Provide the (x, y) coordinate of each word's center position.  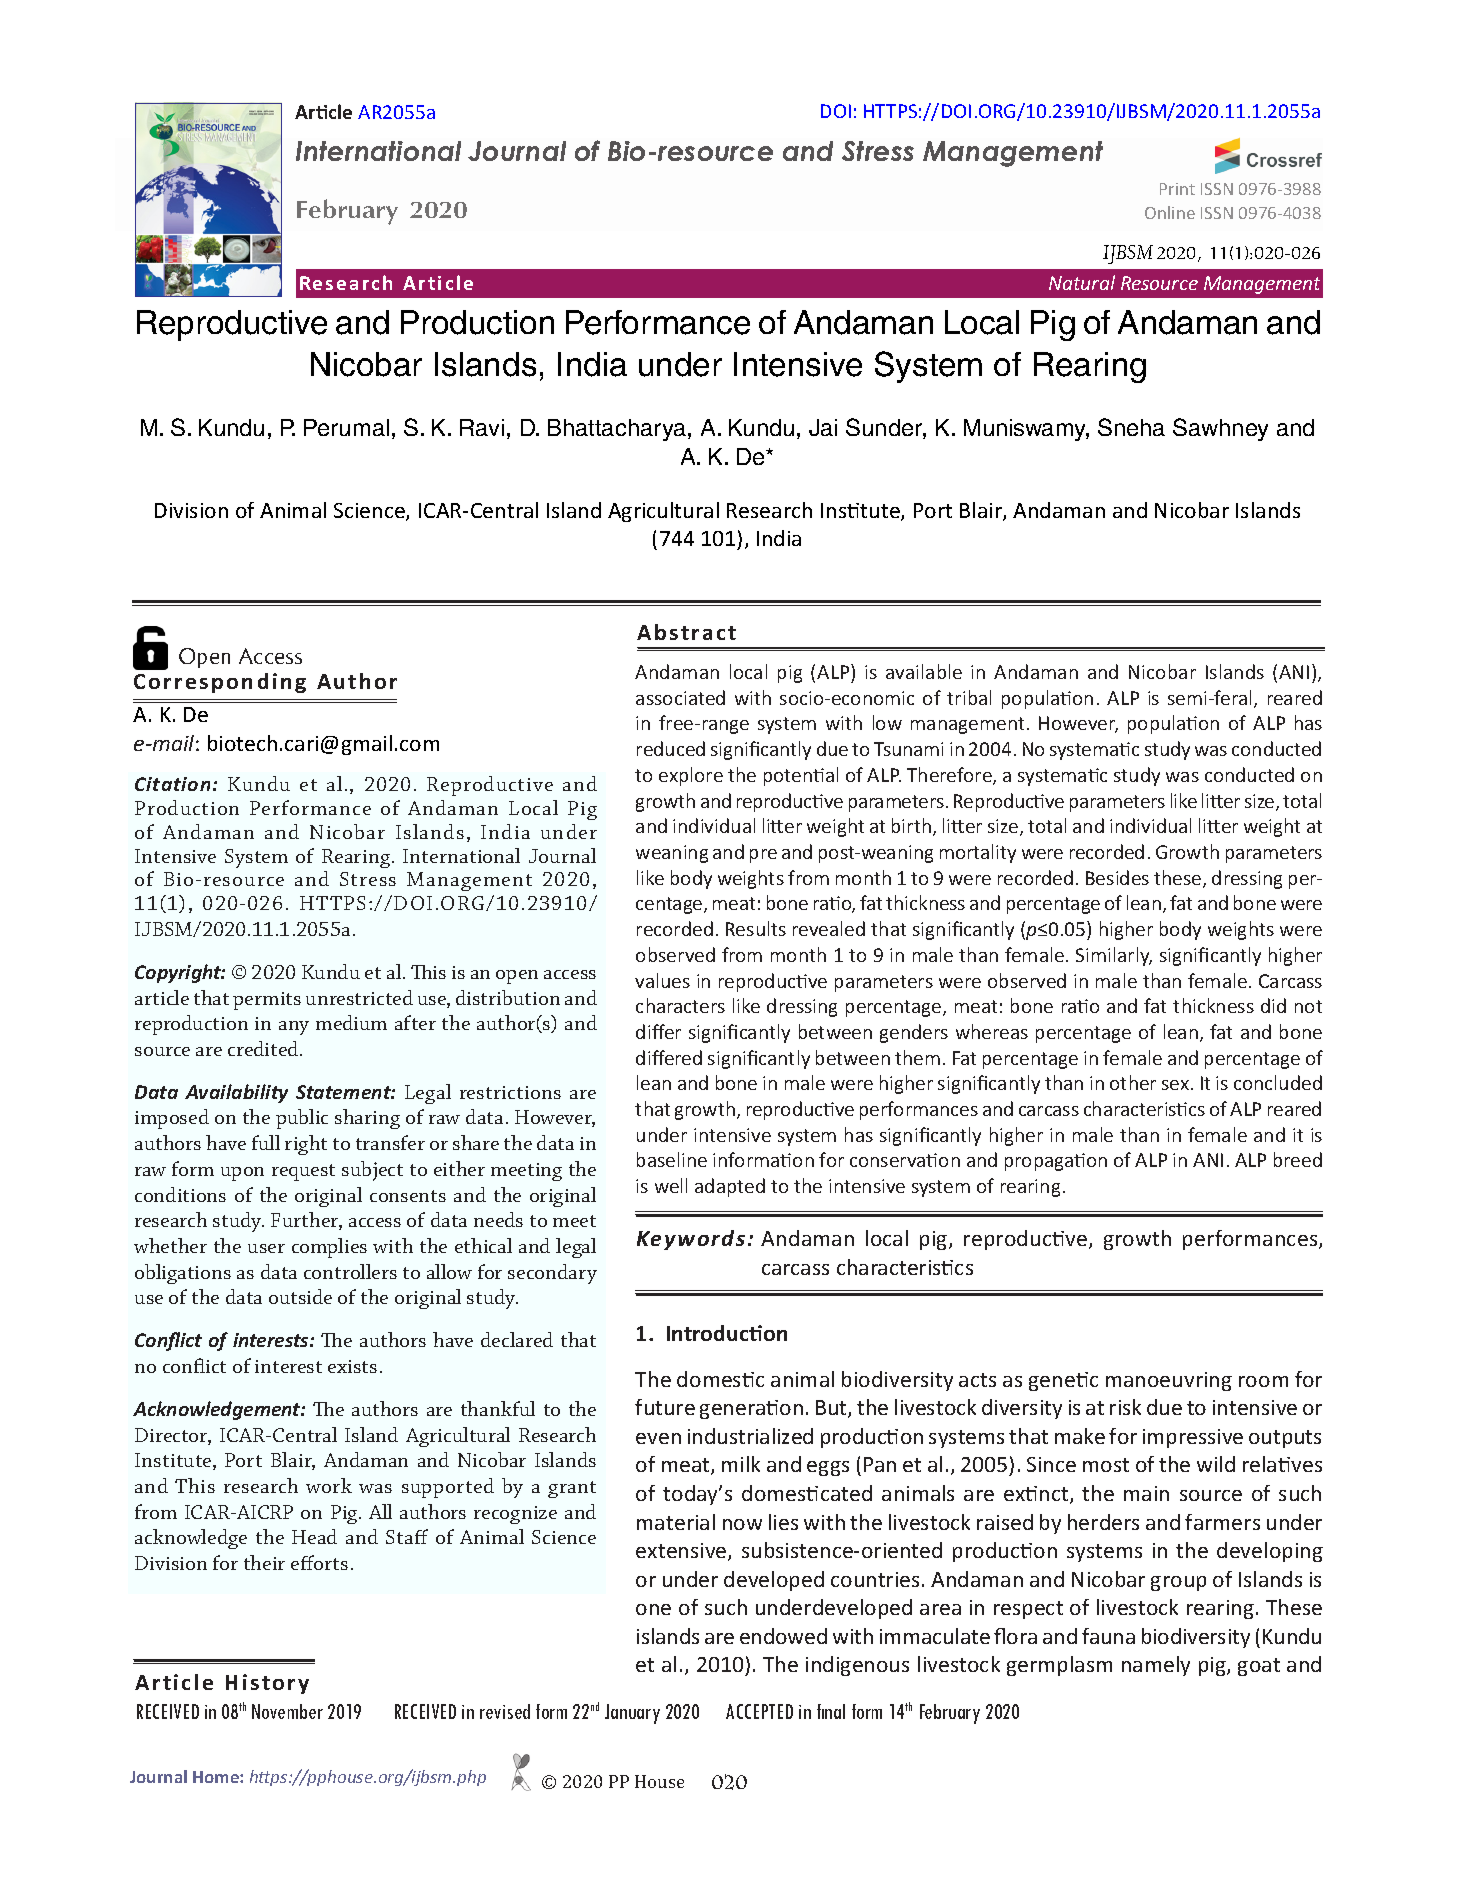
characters (680, 1005)
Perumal (346, 427)
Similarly (1114, 956)
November (287, 1711)
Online (1170, 212)
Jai (823, 427)
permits (267, 1001)
